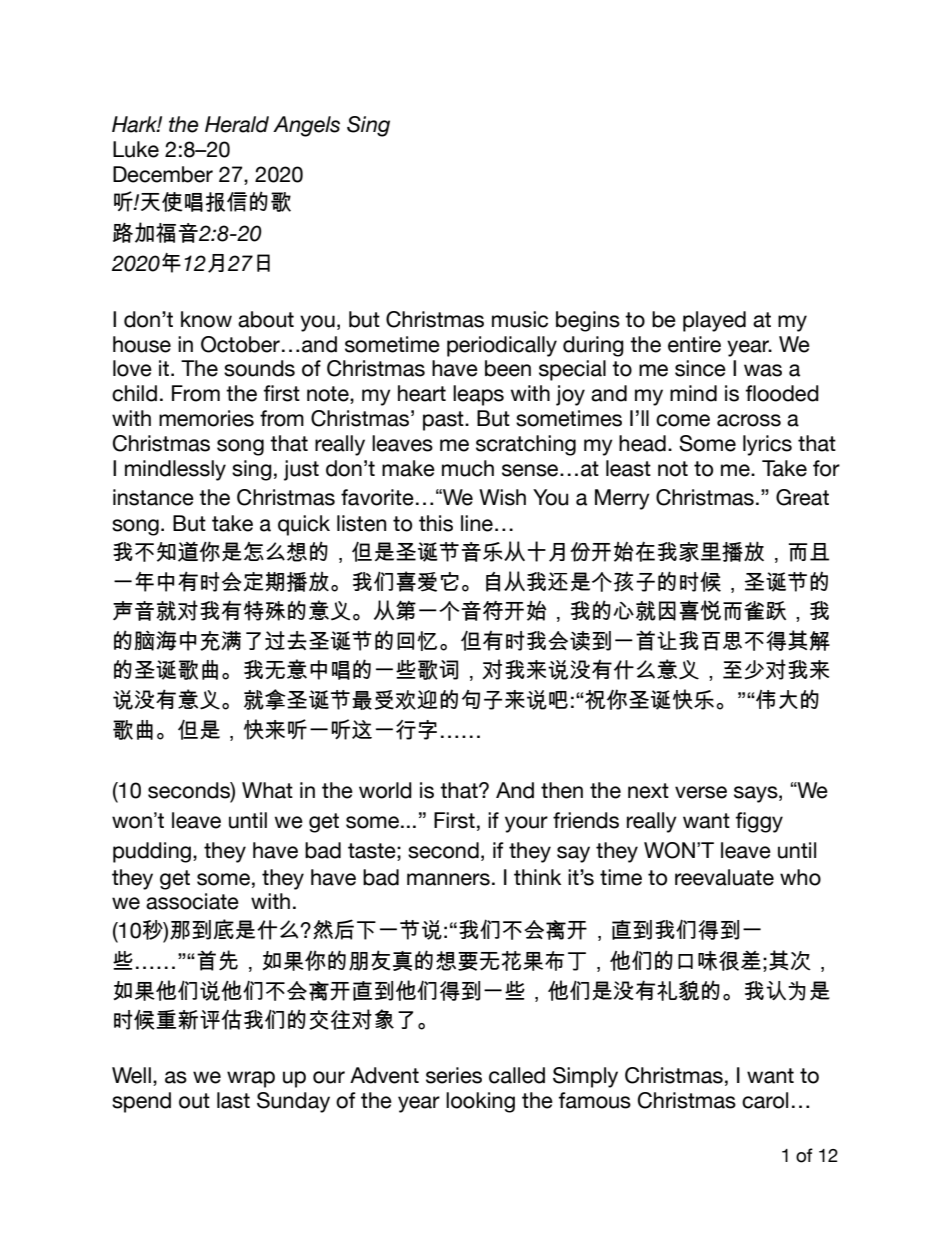 The width and height of the page is (952, 1233). What do you see at coordinates (306, 126) in the page?
I see `Angels` at bounding box center [306, 126].
